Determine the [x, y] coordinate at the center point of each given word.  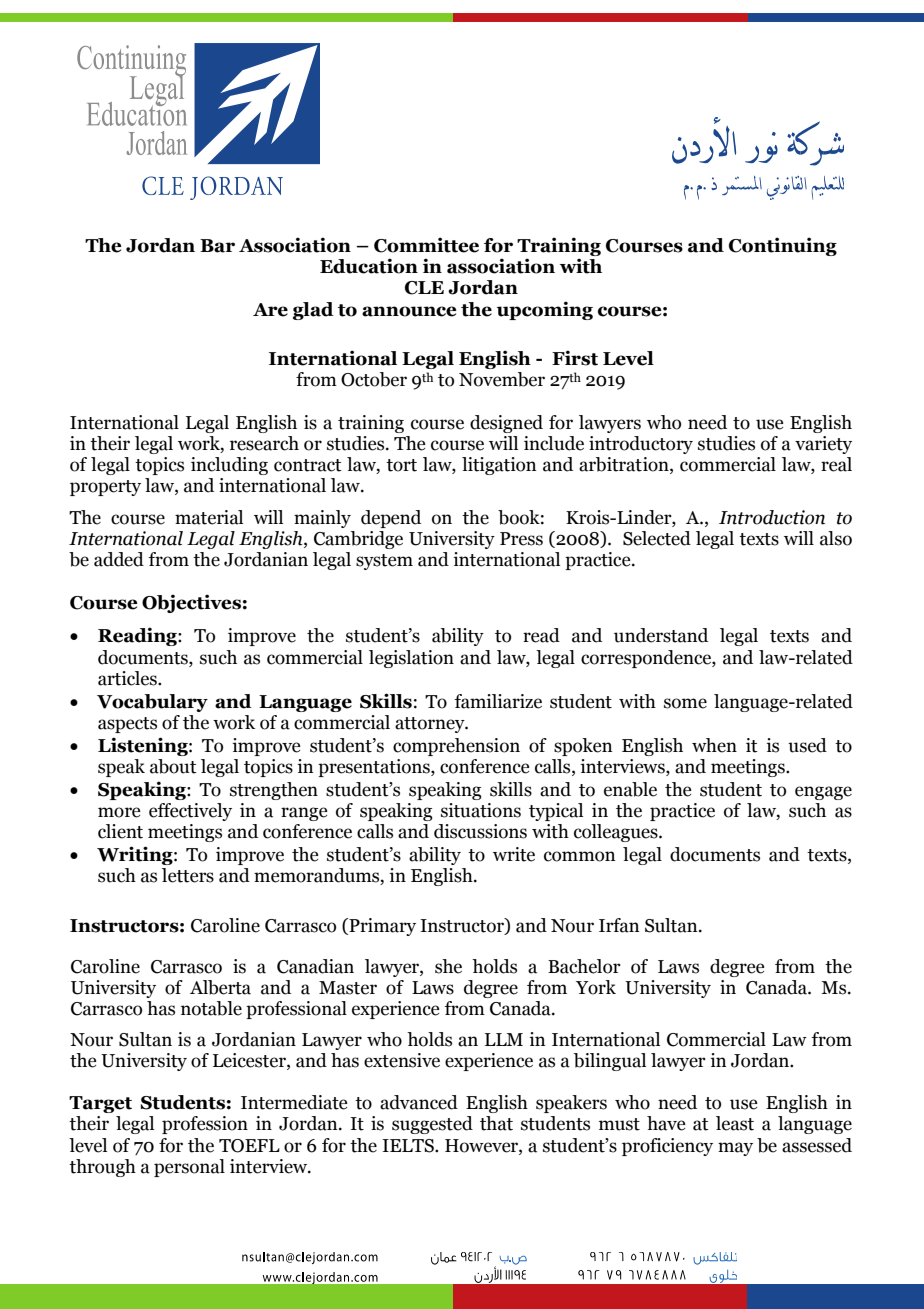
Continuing [783, 246]
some [685, 703]
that [496, 1123]
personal [189, 1168]
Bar [217, 246]
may [735, 1149]
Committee [426, 245]
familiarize [498, 701]
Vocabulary [152, 703]
